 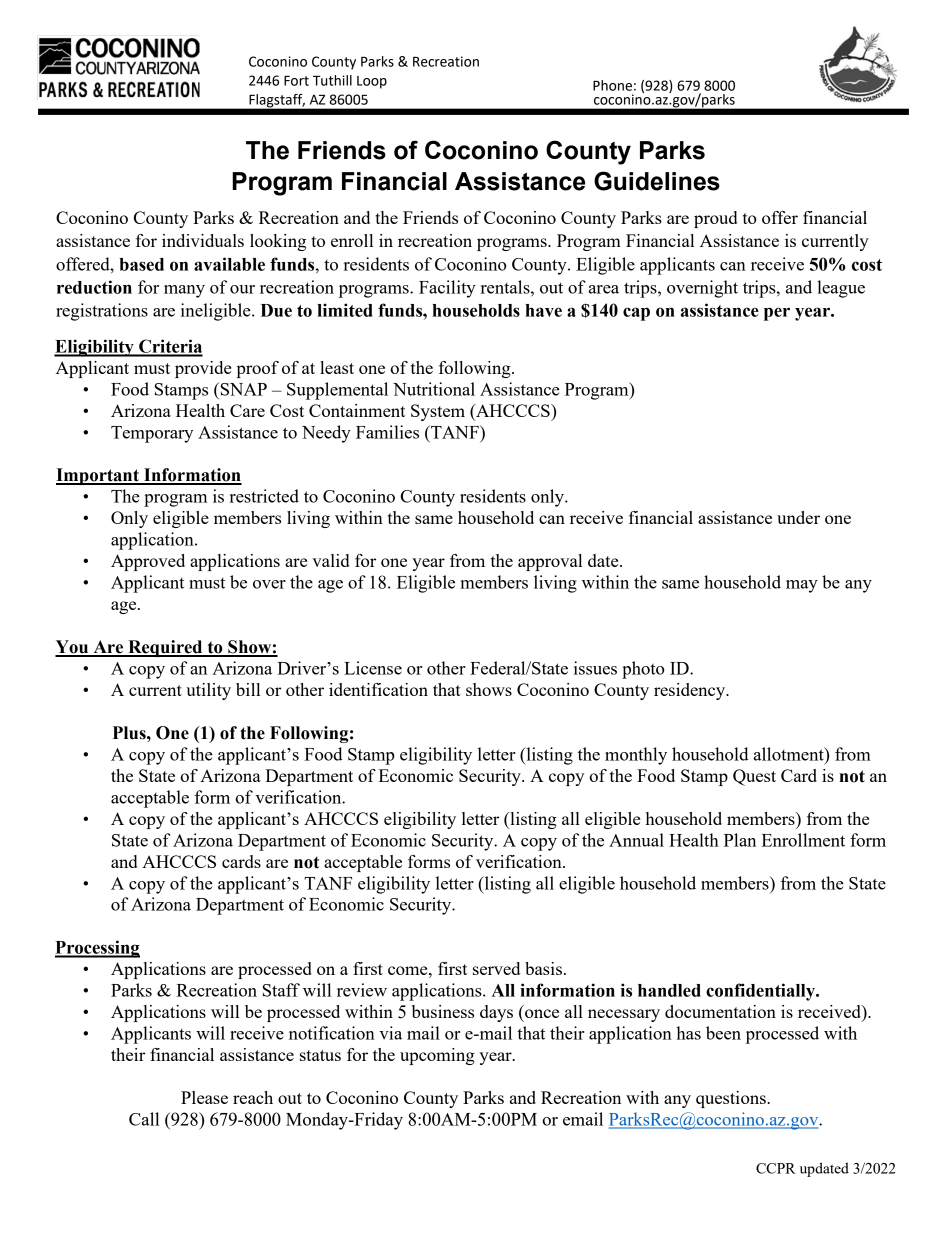 What do you see at coordinates (204, 1097) in the document?
I see `Please` at bounding box center [204, 1097].
